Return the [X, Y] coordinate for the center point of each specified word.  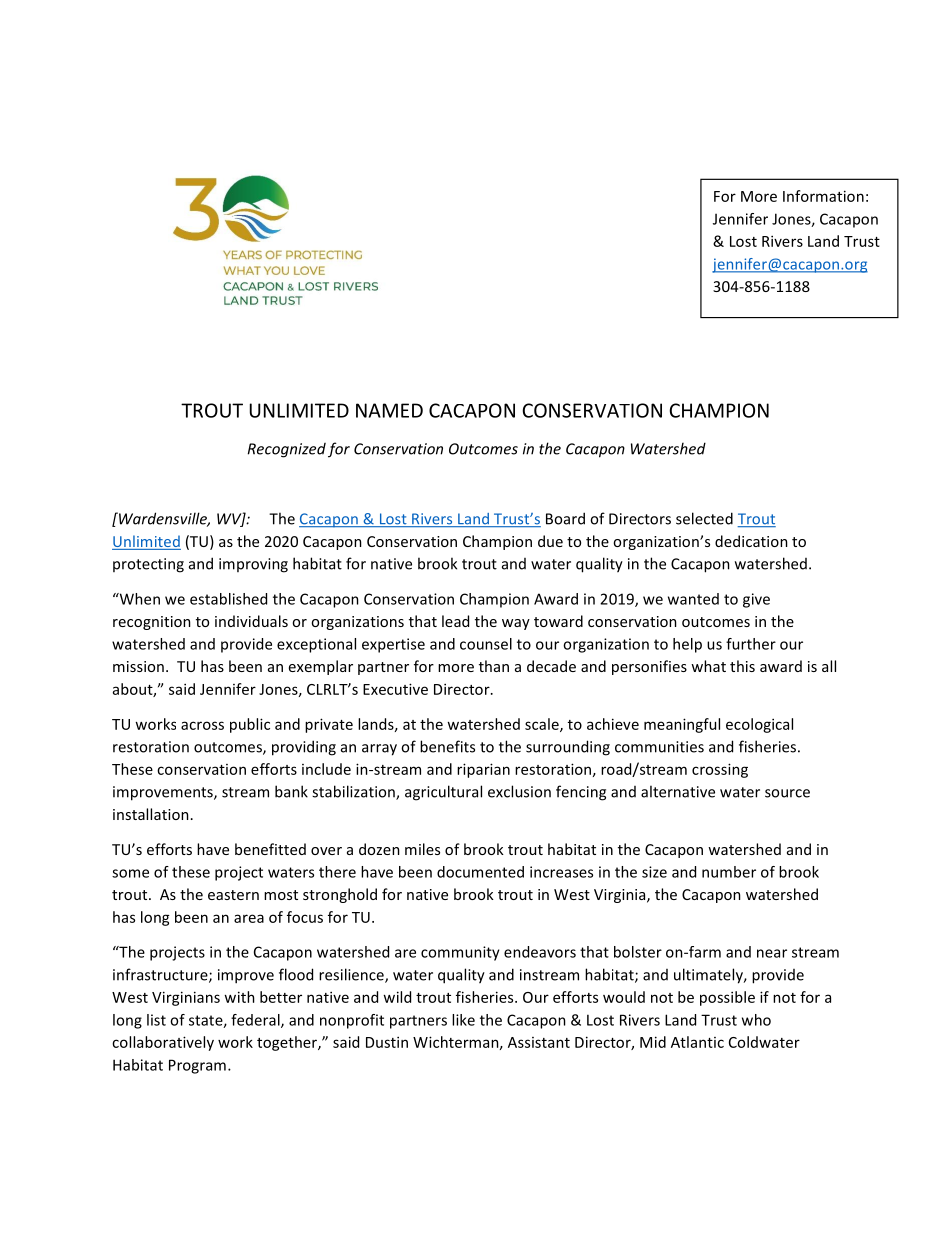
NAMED [389, 410]
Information [823, 196]
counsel [486, 644]
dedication [751, 541]
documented [480, 872]
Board [565, 518]
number [729, 872]
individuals [251, 621]
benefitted [270, 849]
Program [197, 1066]
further [751, 644]
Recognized [287, 450]
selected [704, 518]
